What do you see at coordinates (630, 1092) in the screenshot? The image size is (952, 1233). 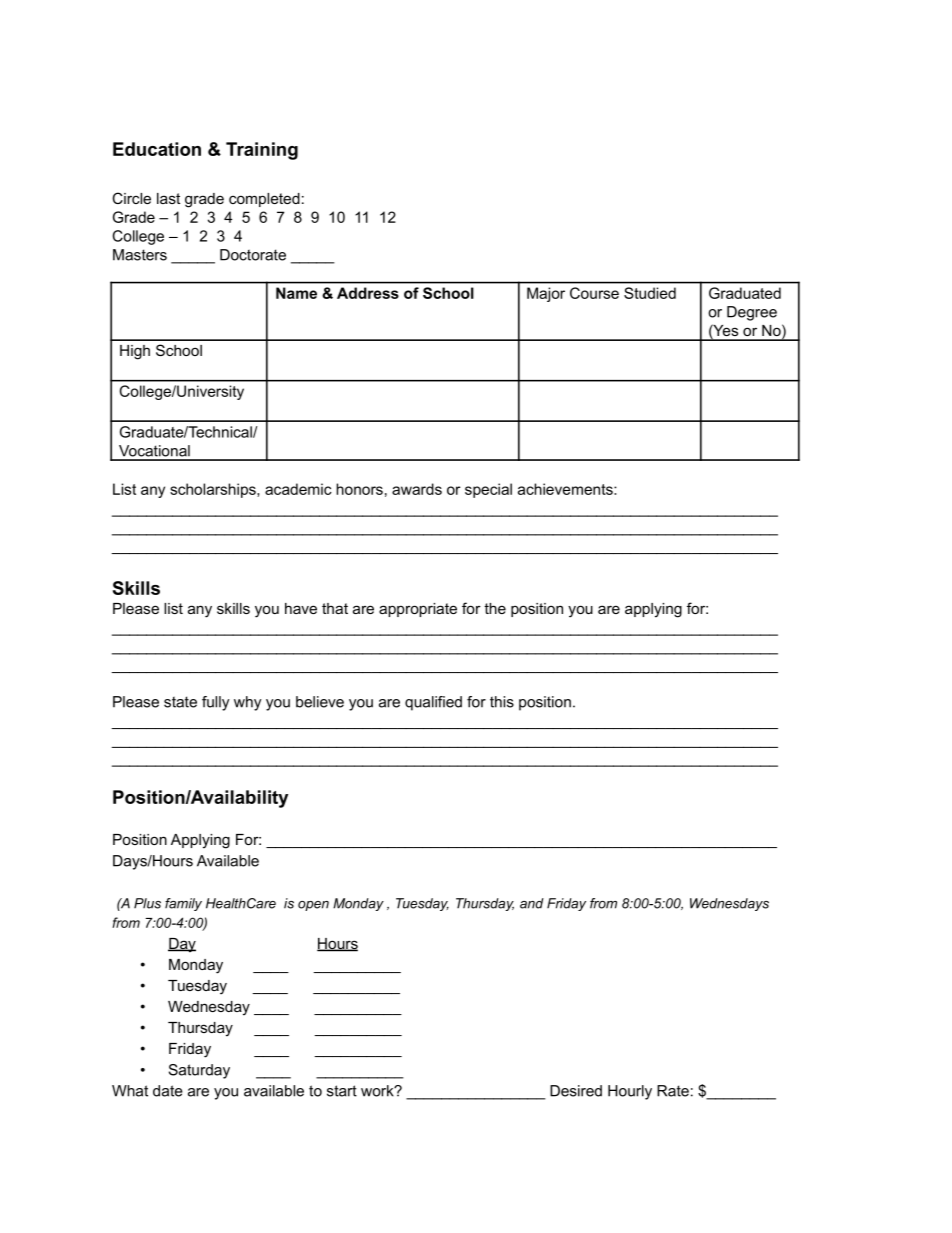 I see `Hourly` at bounding box center [630, 1092].
